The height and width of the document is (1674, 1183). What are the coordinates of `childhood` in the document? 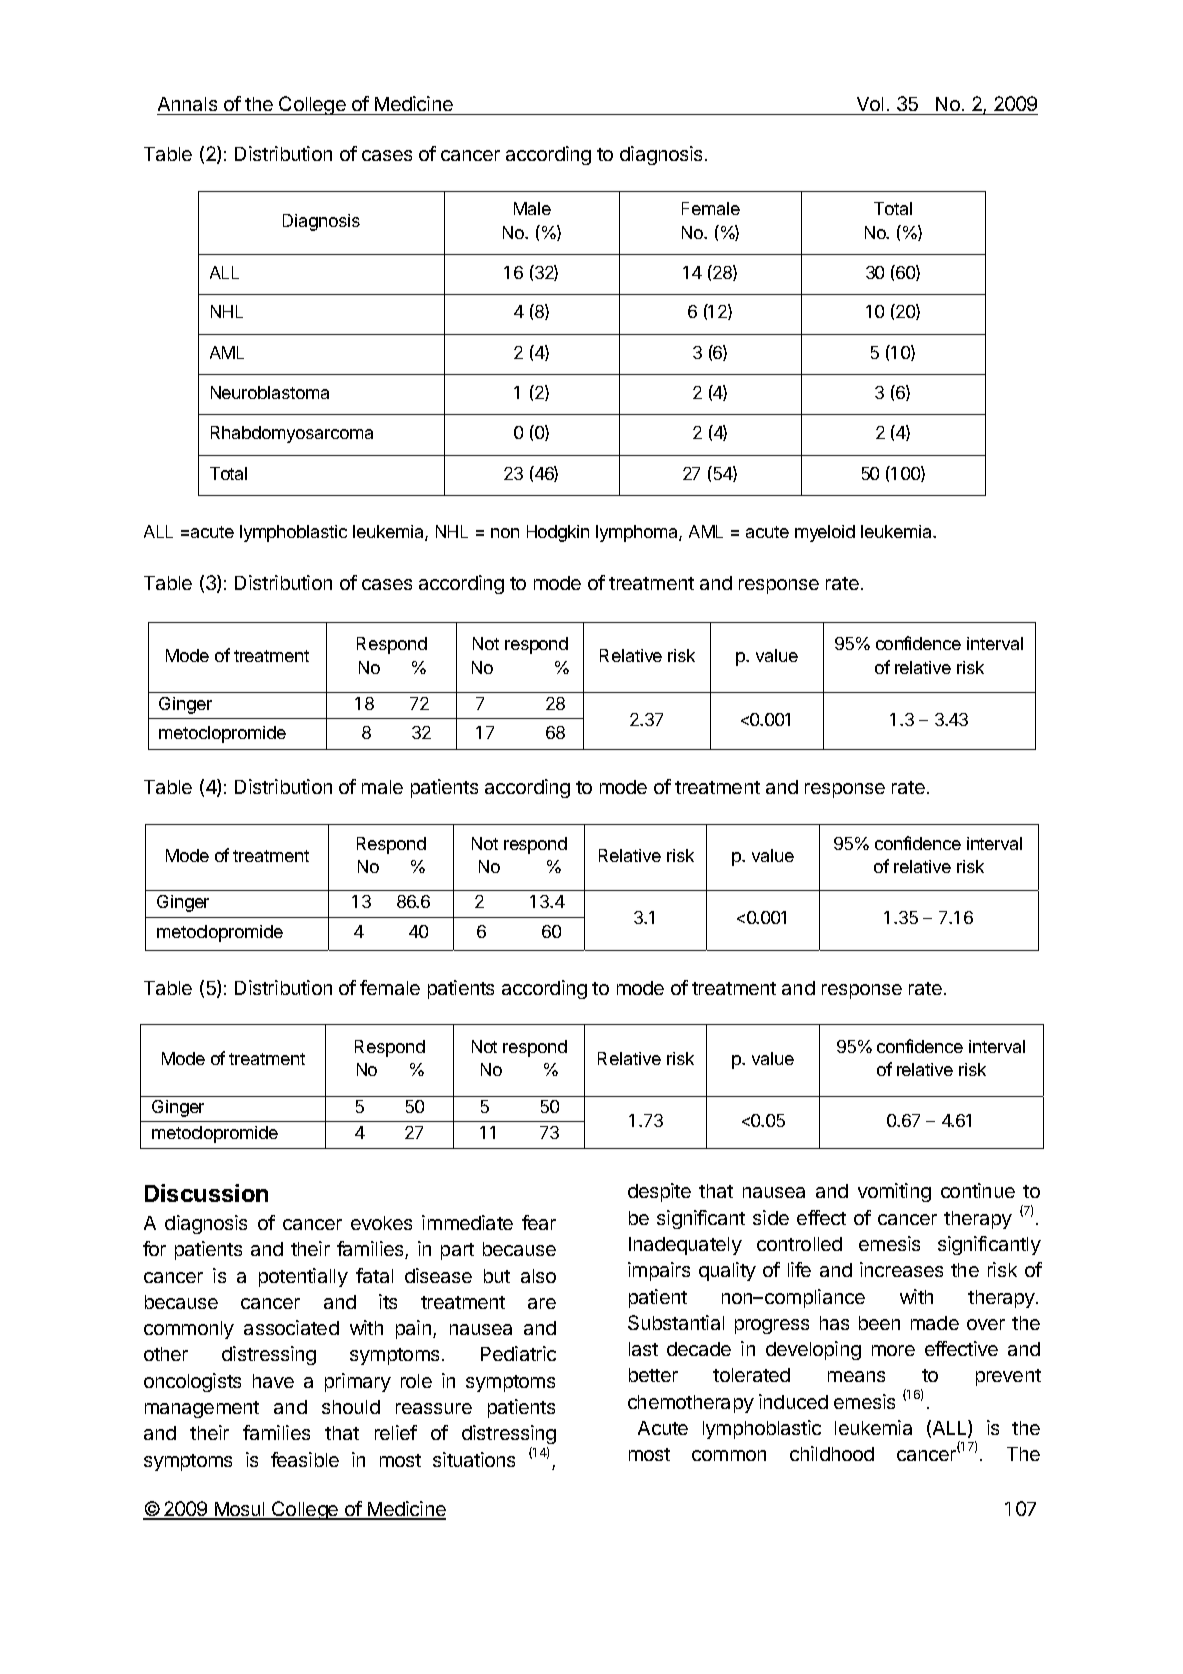 It's located at (832, 1453).
